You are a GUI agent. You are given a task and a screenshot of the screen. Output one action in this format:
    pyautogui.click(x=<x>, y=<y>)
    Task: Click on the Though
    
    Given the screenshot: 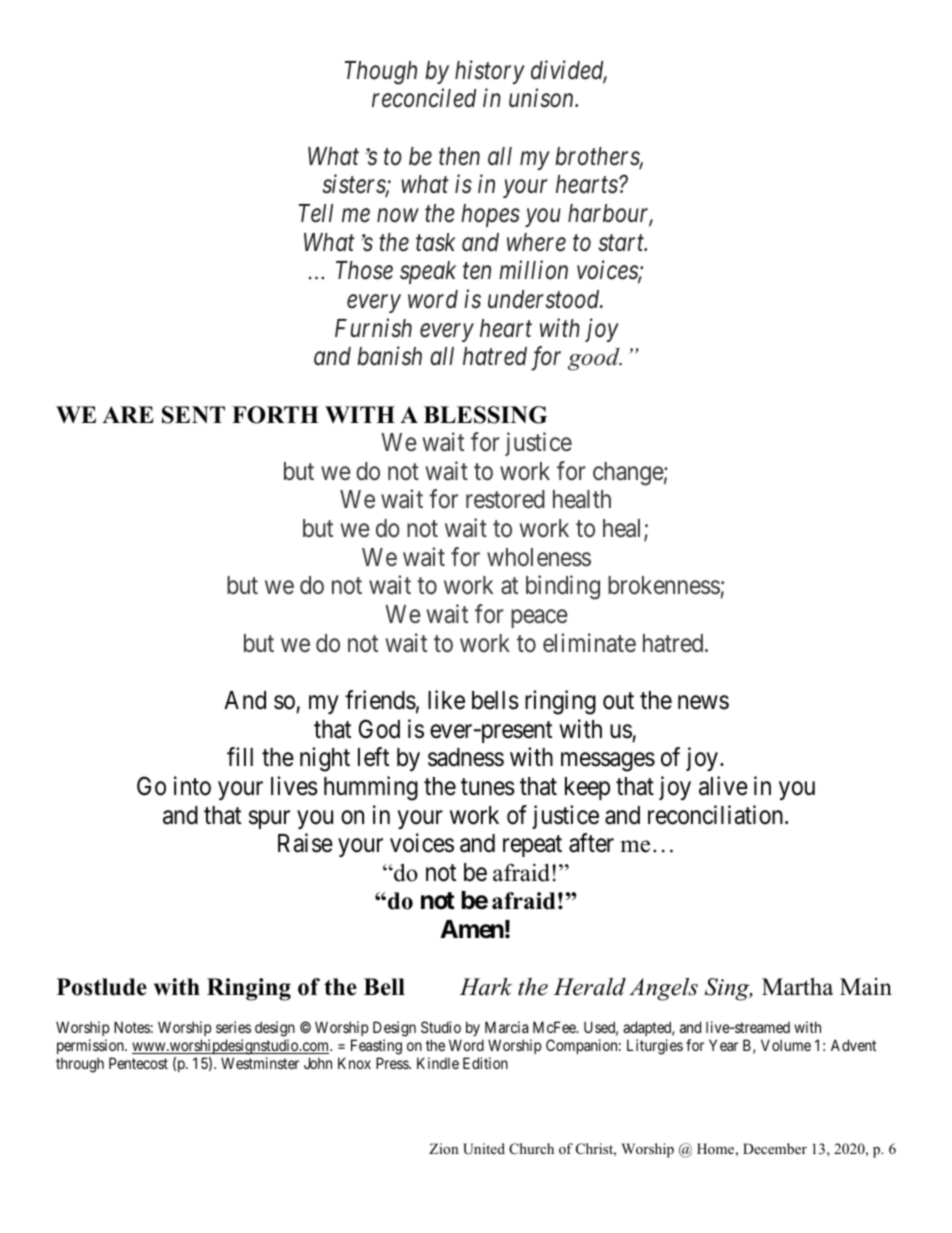 What is the action you would take?
    pyautogui.click(x=381, y=73)
